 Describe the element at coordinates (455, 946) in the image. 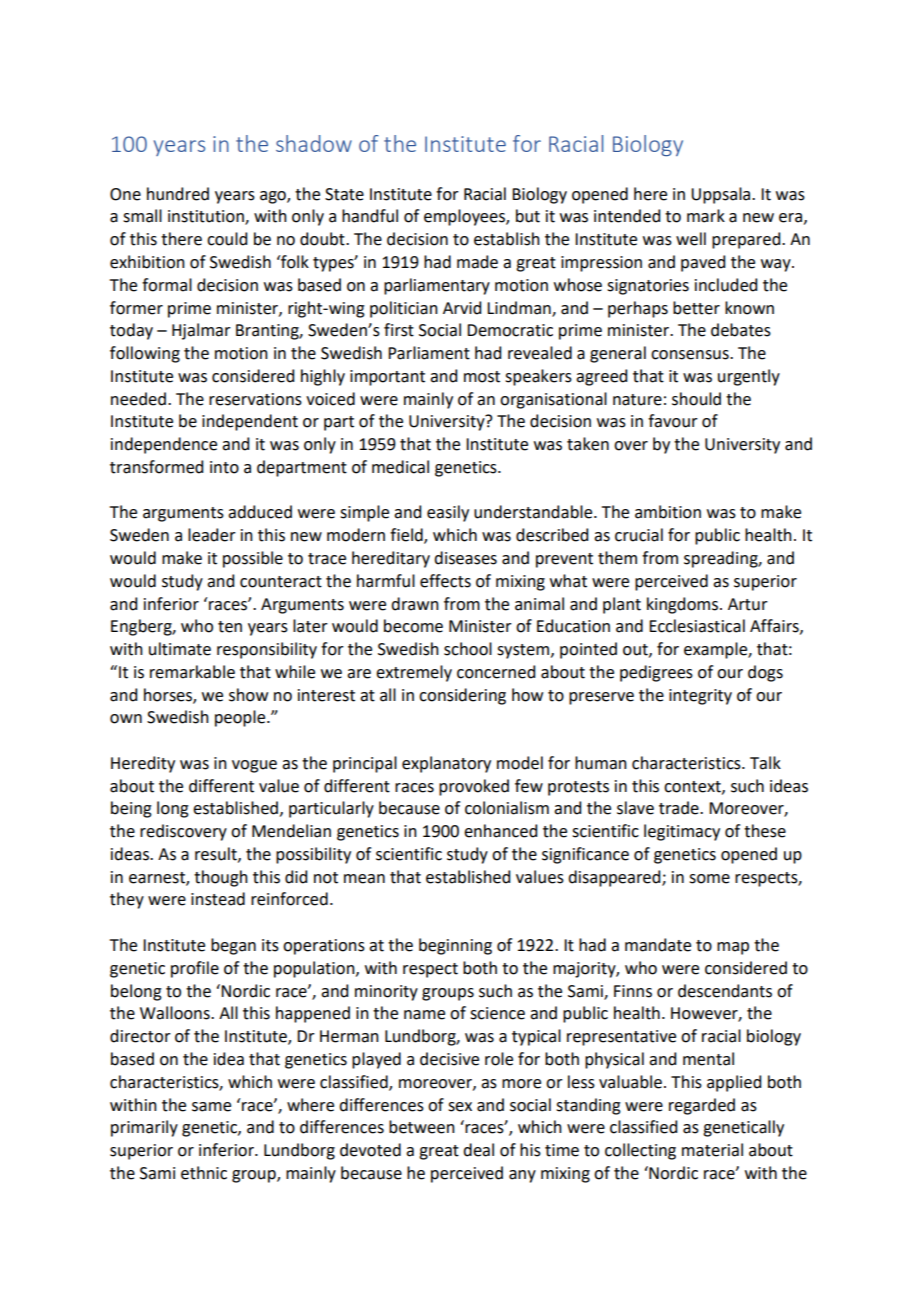

I see `beginning` at that location.
